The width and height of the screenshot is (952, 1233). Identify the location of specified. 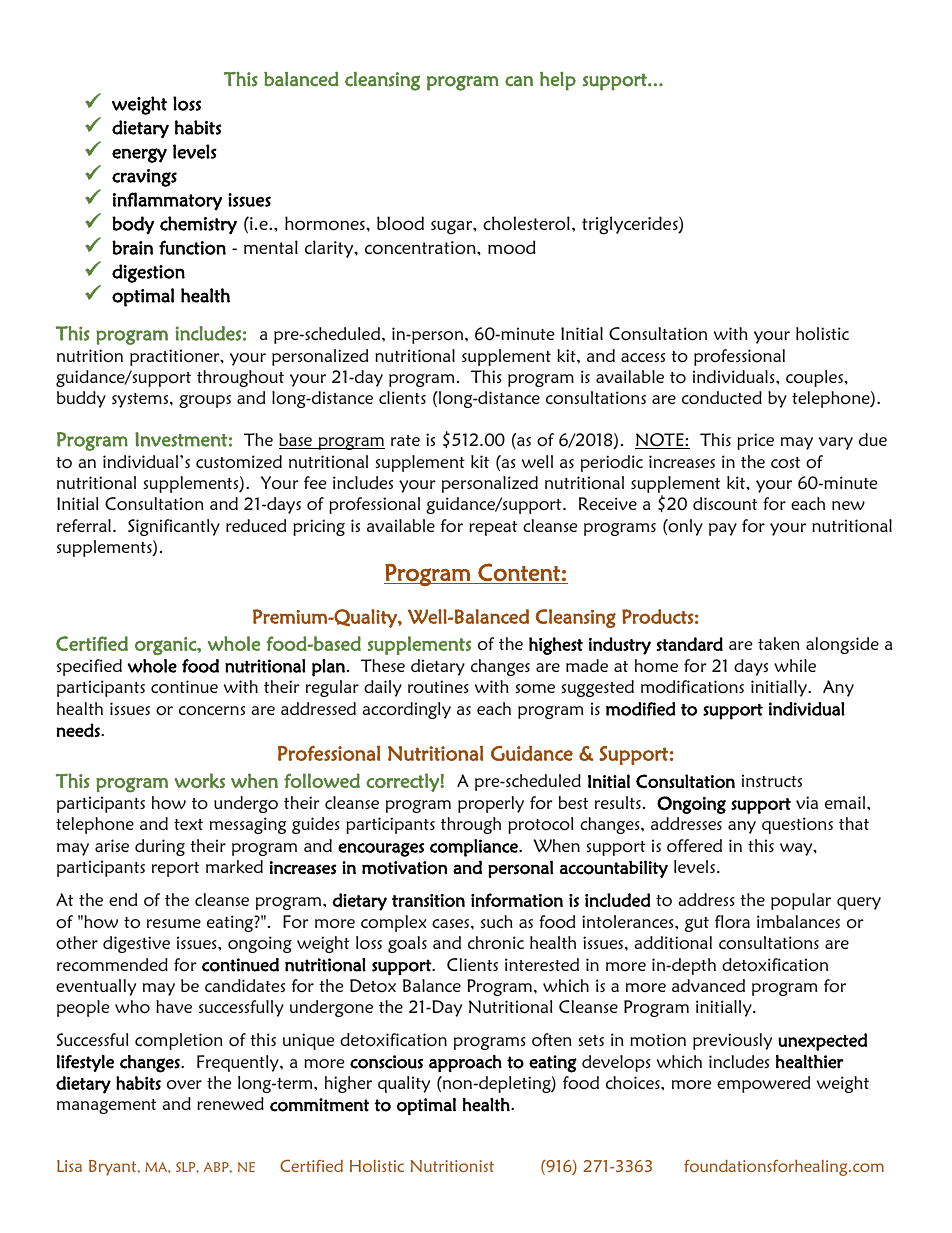
(89, 667).
